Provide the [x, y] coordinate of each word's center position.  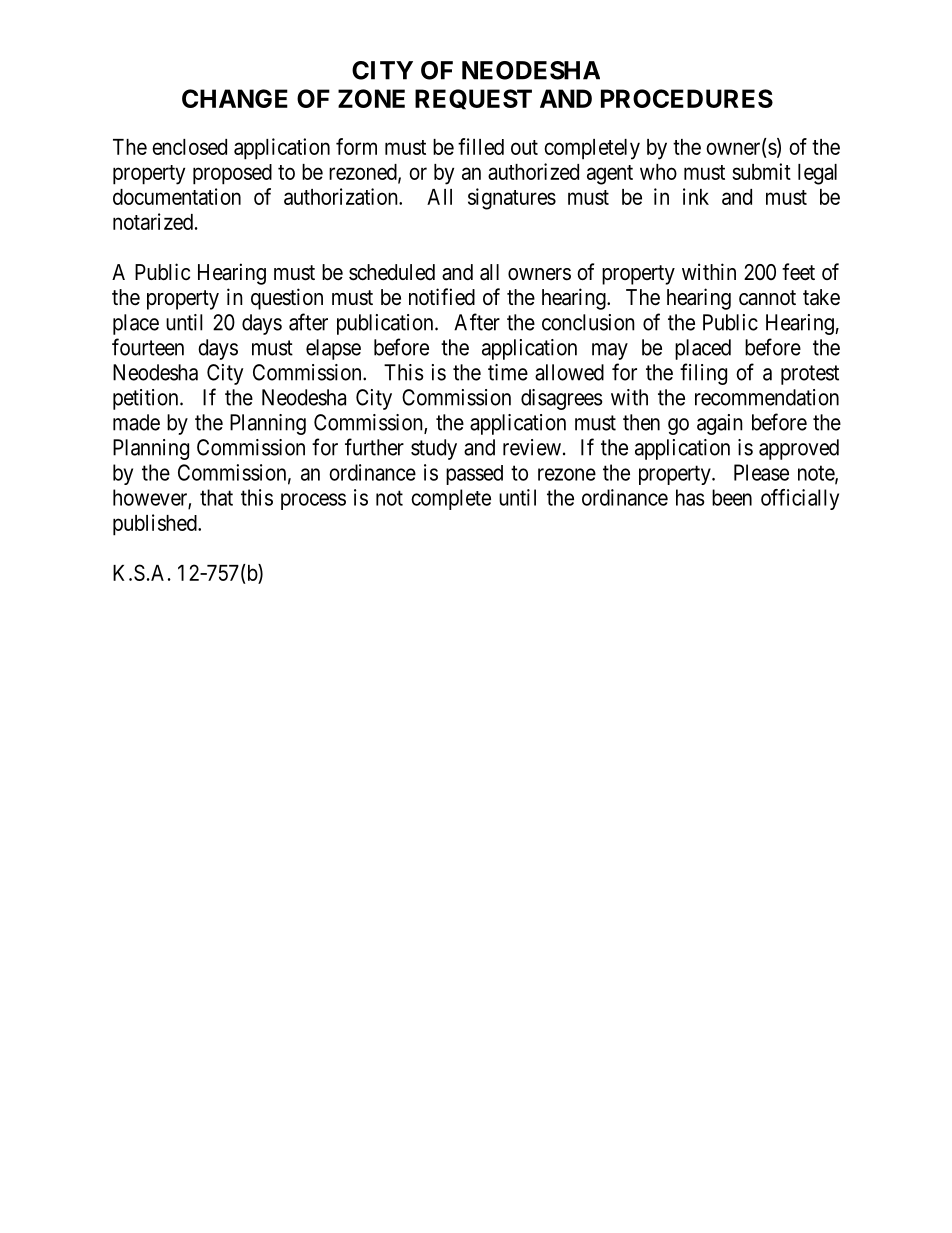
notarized [153, 221]
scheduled [392, 272]
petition [147, 399]
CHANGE [235, 98]
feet [798, 272]
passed [474, 475]
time [508, 372]
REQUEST [473, 99]
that [216, 497]
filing [703, 374]
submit [761, 171]
